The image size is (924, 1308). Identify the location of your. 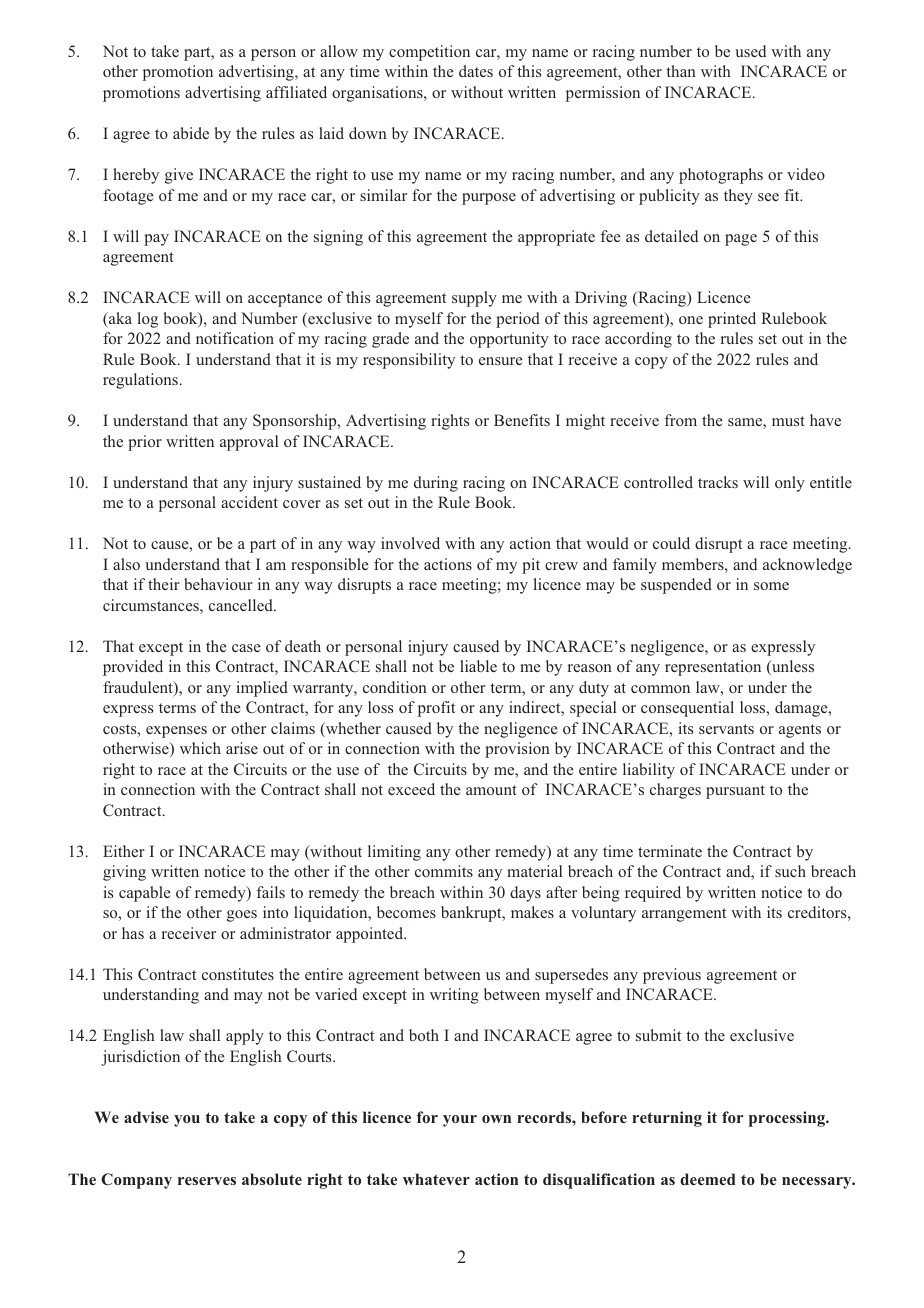
(460, 1121).
